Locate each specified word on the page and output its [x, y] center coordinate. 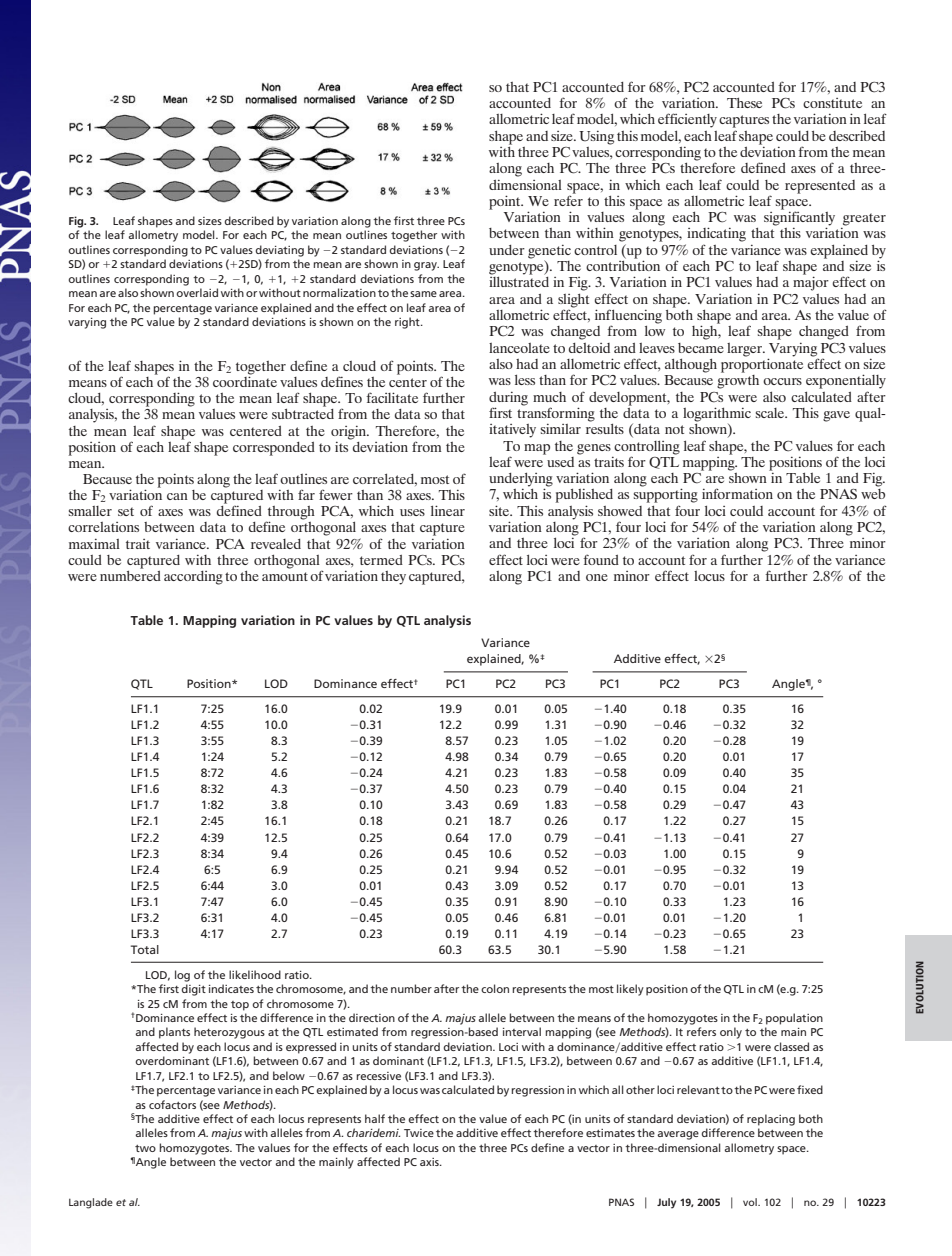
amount [285, 576]
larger [746, 350]
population [794, 1019]
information [737, 493]
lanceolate [519, 348]
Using [596, 138]
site [500, 510]
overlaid [197, 292]
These [744, 103]
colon [495, 988]
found [601, 559]
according [193, 578]
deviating [280, 251]
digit [194, 990]
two [145, 1148]
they [393, 578]
